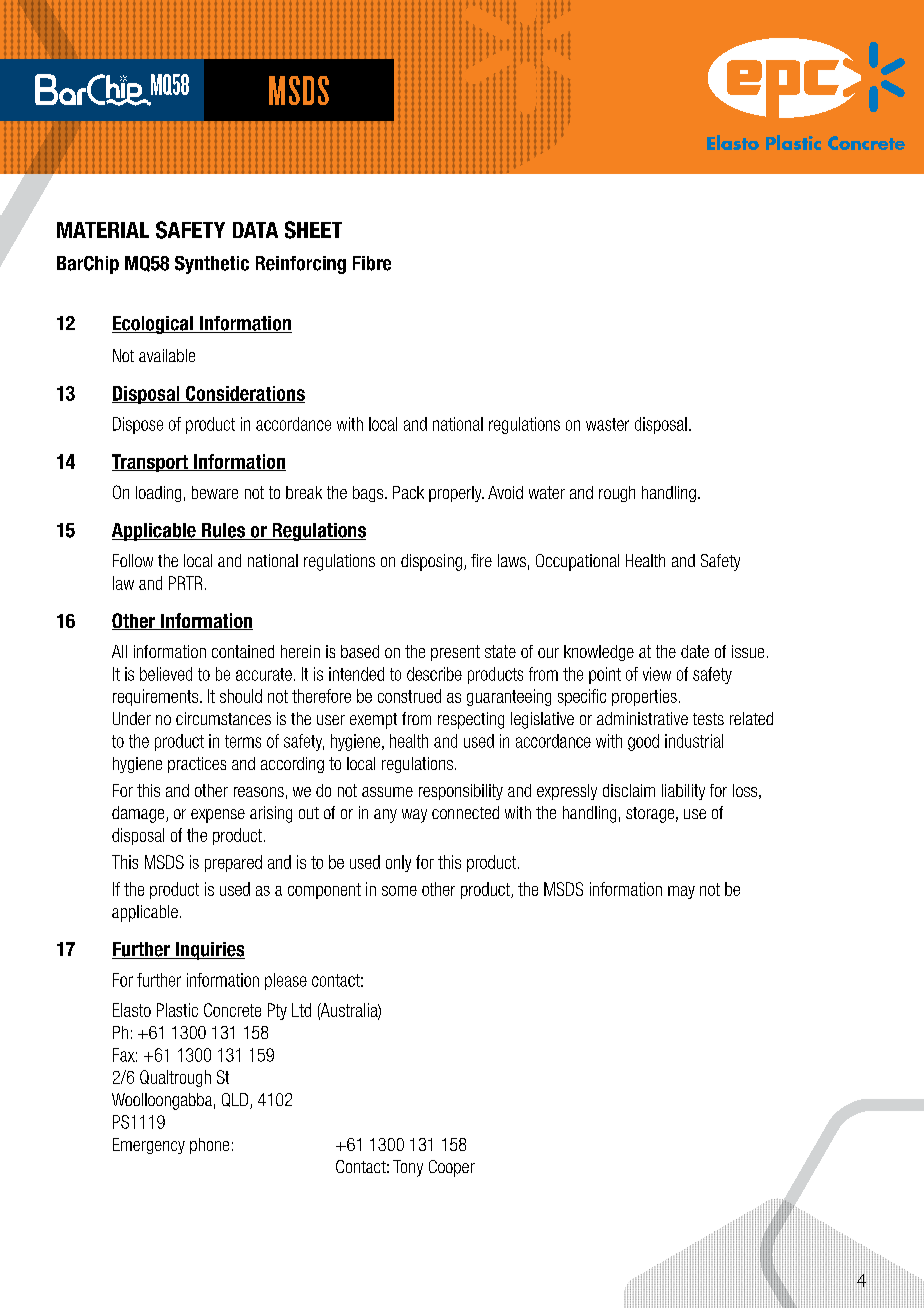 This screenshot has width=924, height=1308. What do you see at coordinates (644, 697) in the screenshot?
I see `properties` at bounding box center [644, 697].
